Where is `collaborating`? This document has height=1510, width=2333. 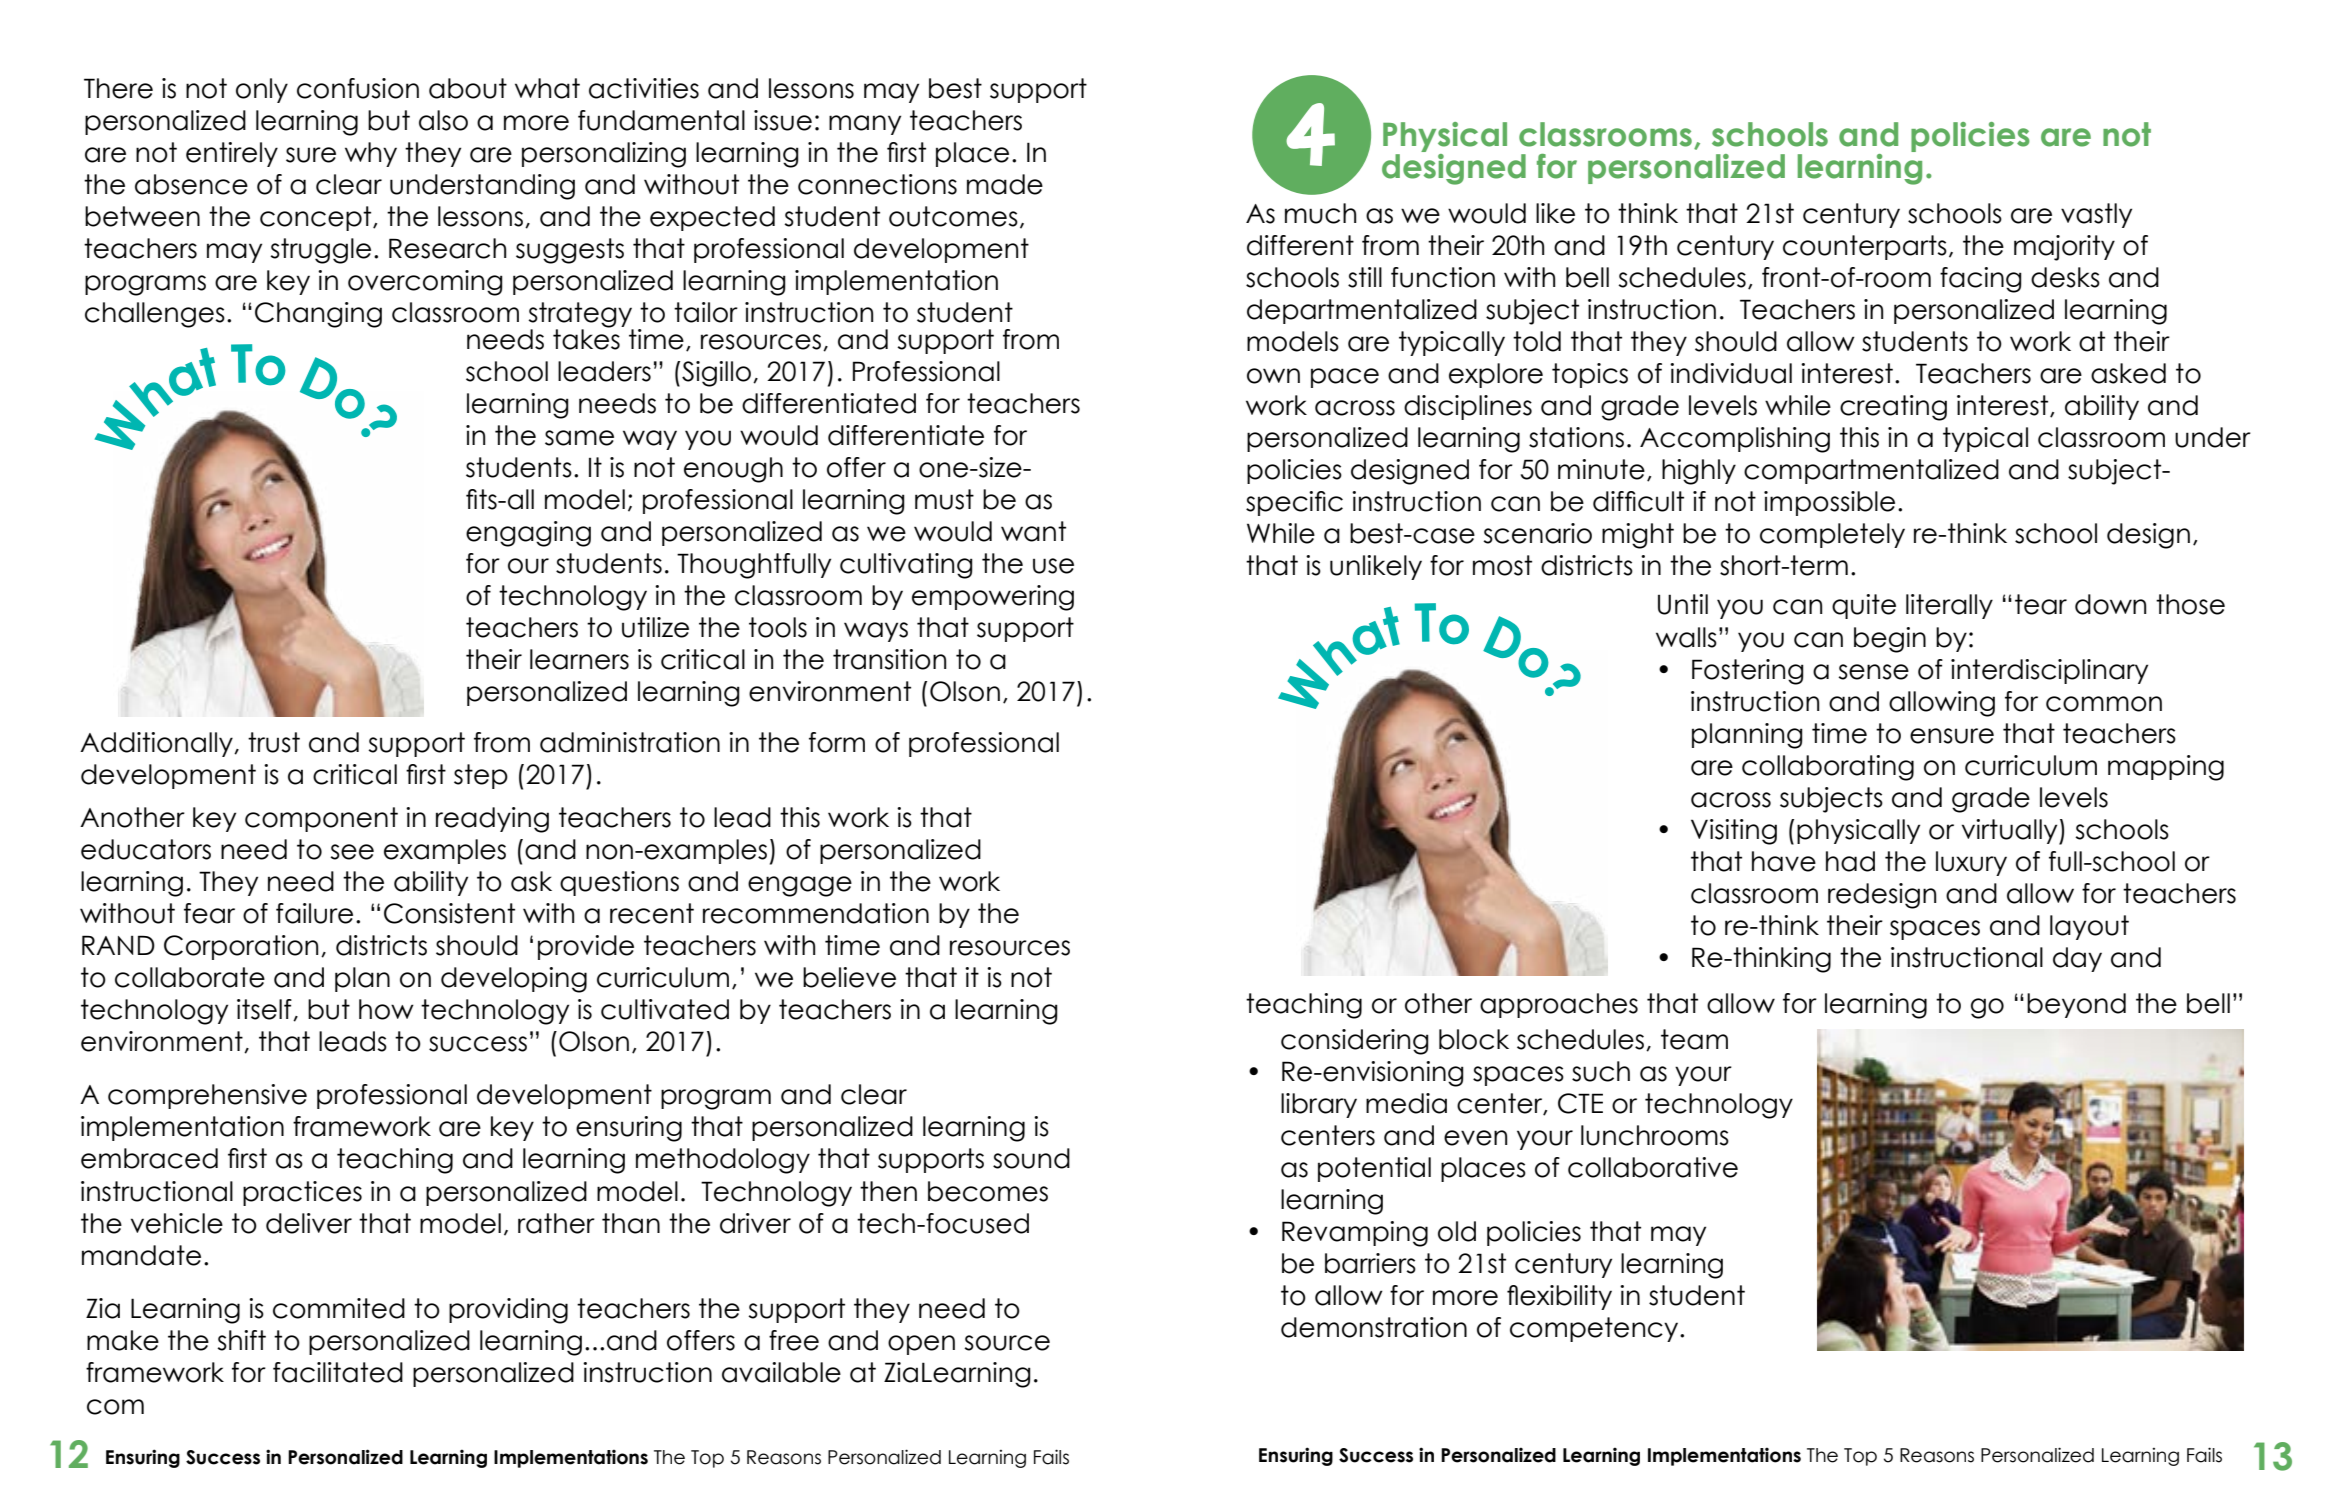 collaborating is located at coordinates (1828, 768).
